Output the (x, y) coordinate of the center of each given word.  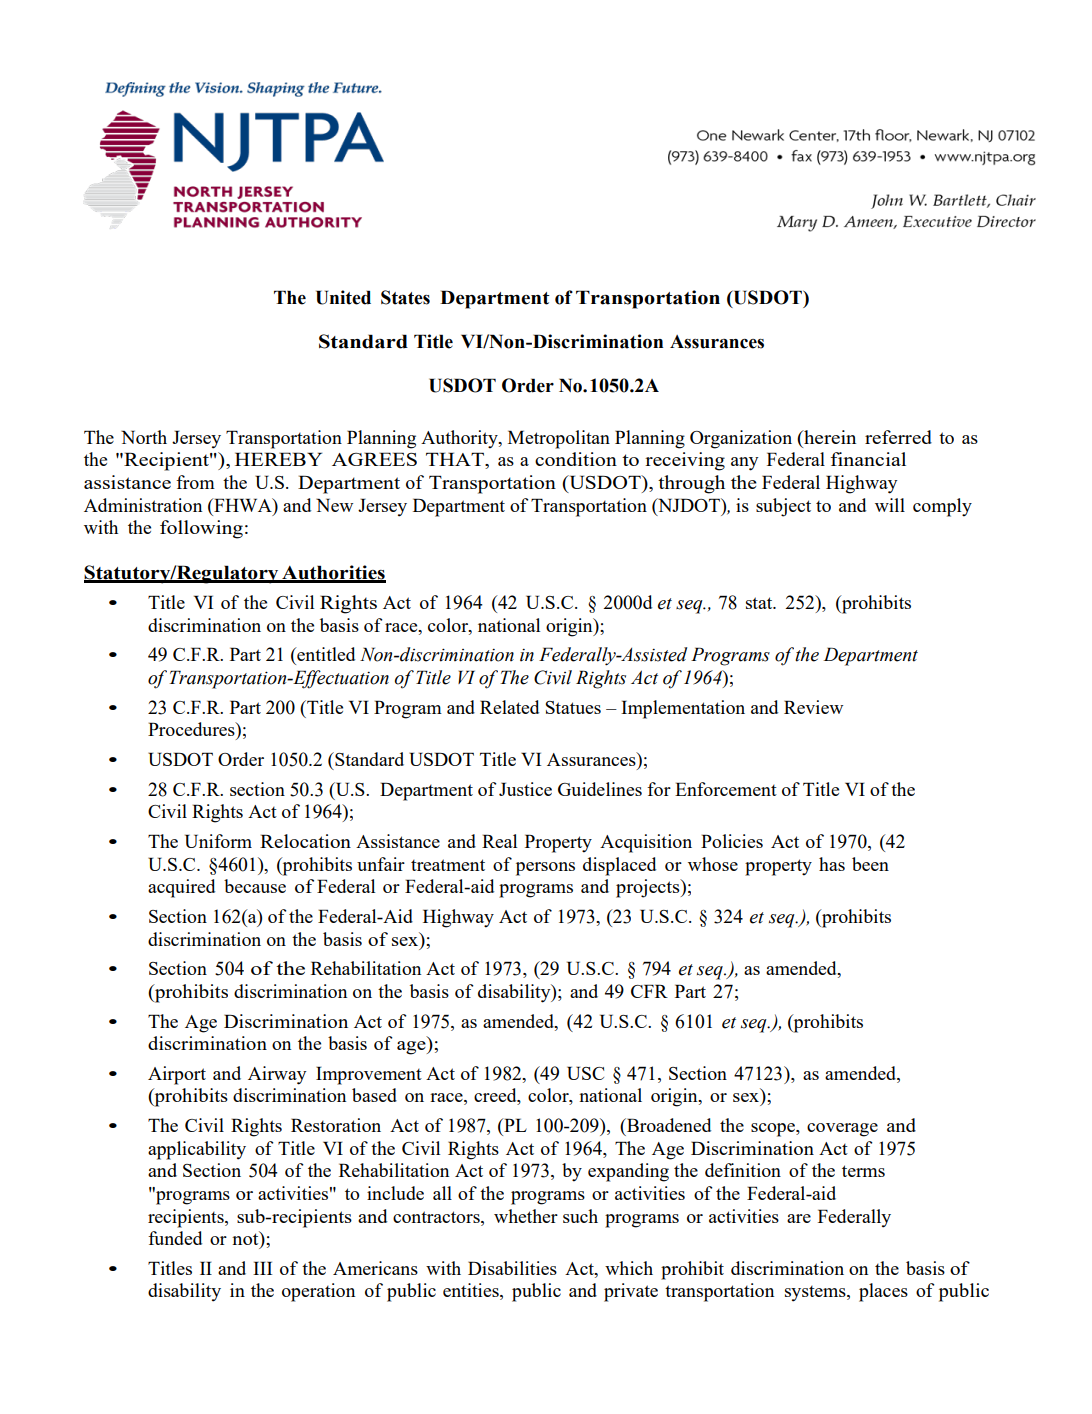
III (262, 1268)
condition (576, 459)
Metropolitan (559, 439)
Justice (525, 789)
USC (585, 1073)
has (832, 864)
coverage (842, 1130)
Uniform (218, 841)
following (201, 529)
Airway (277, 1075)
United (343, 297)
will (890, 505)
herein (829, 437)
